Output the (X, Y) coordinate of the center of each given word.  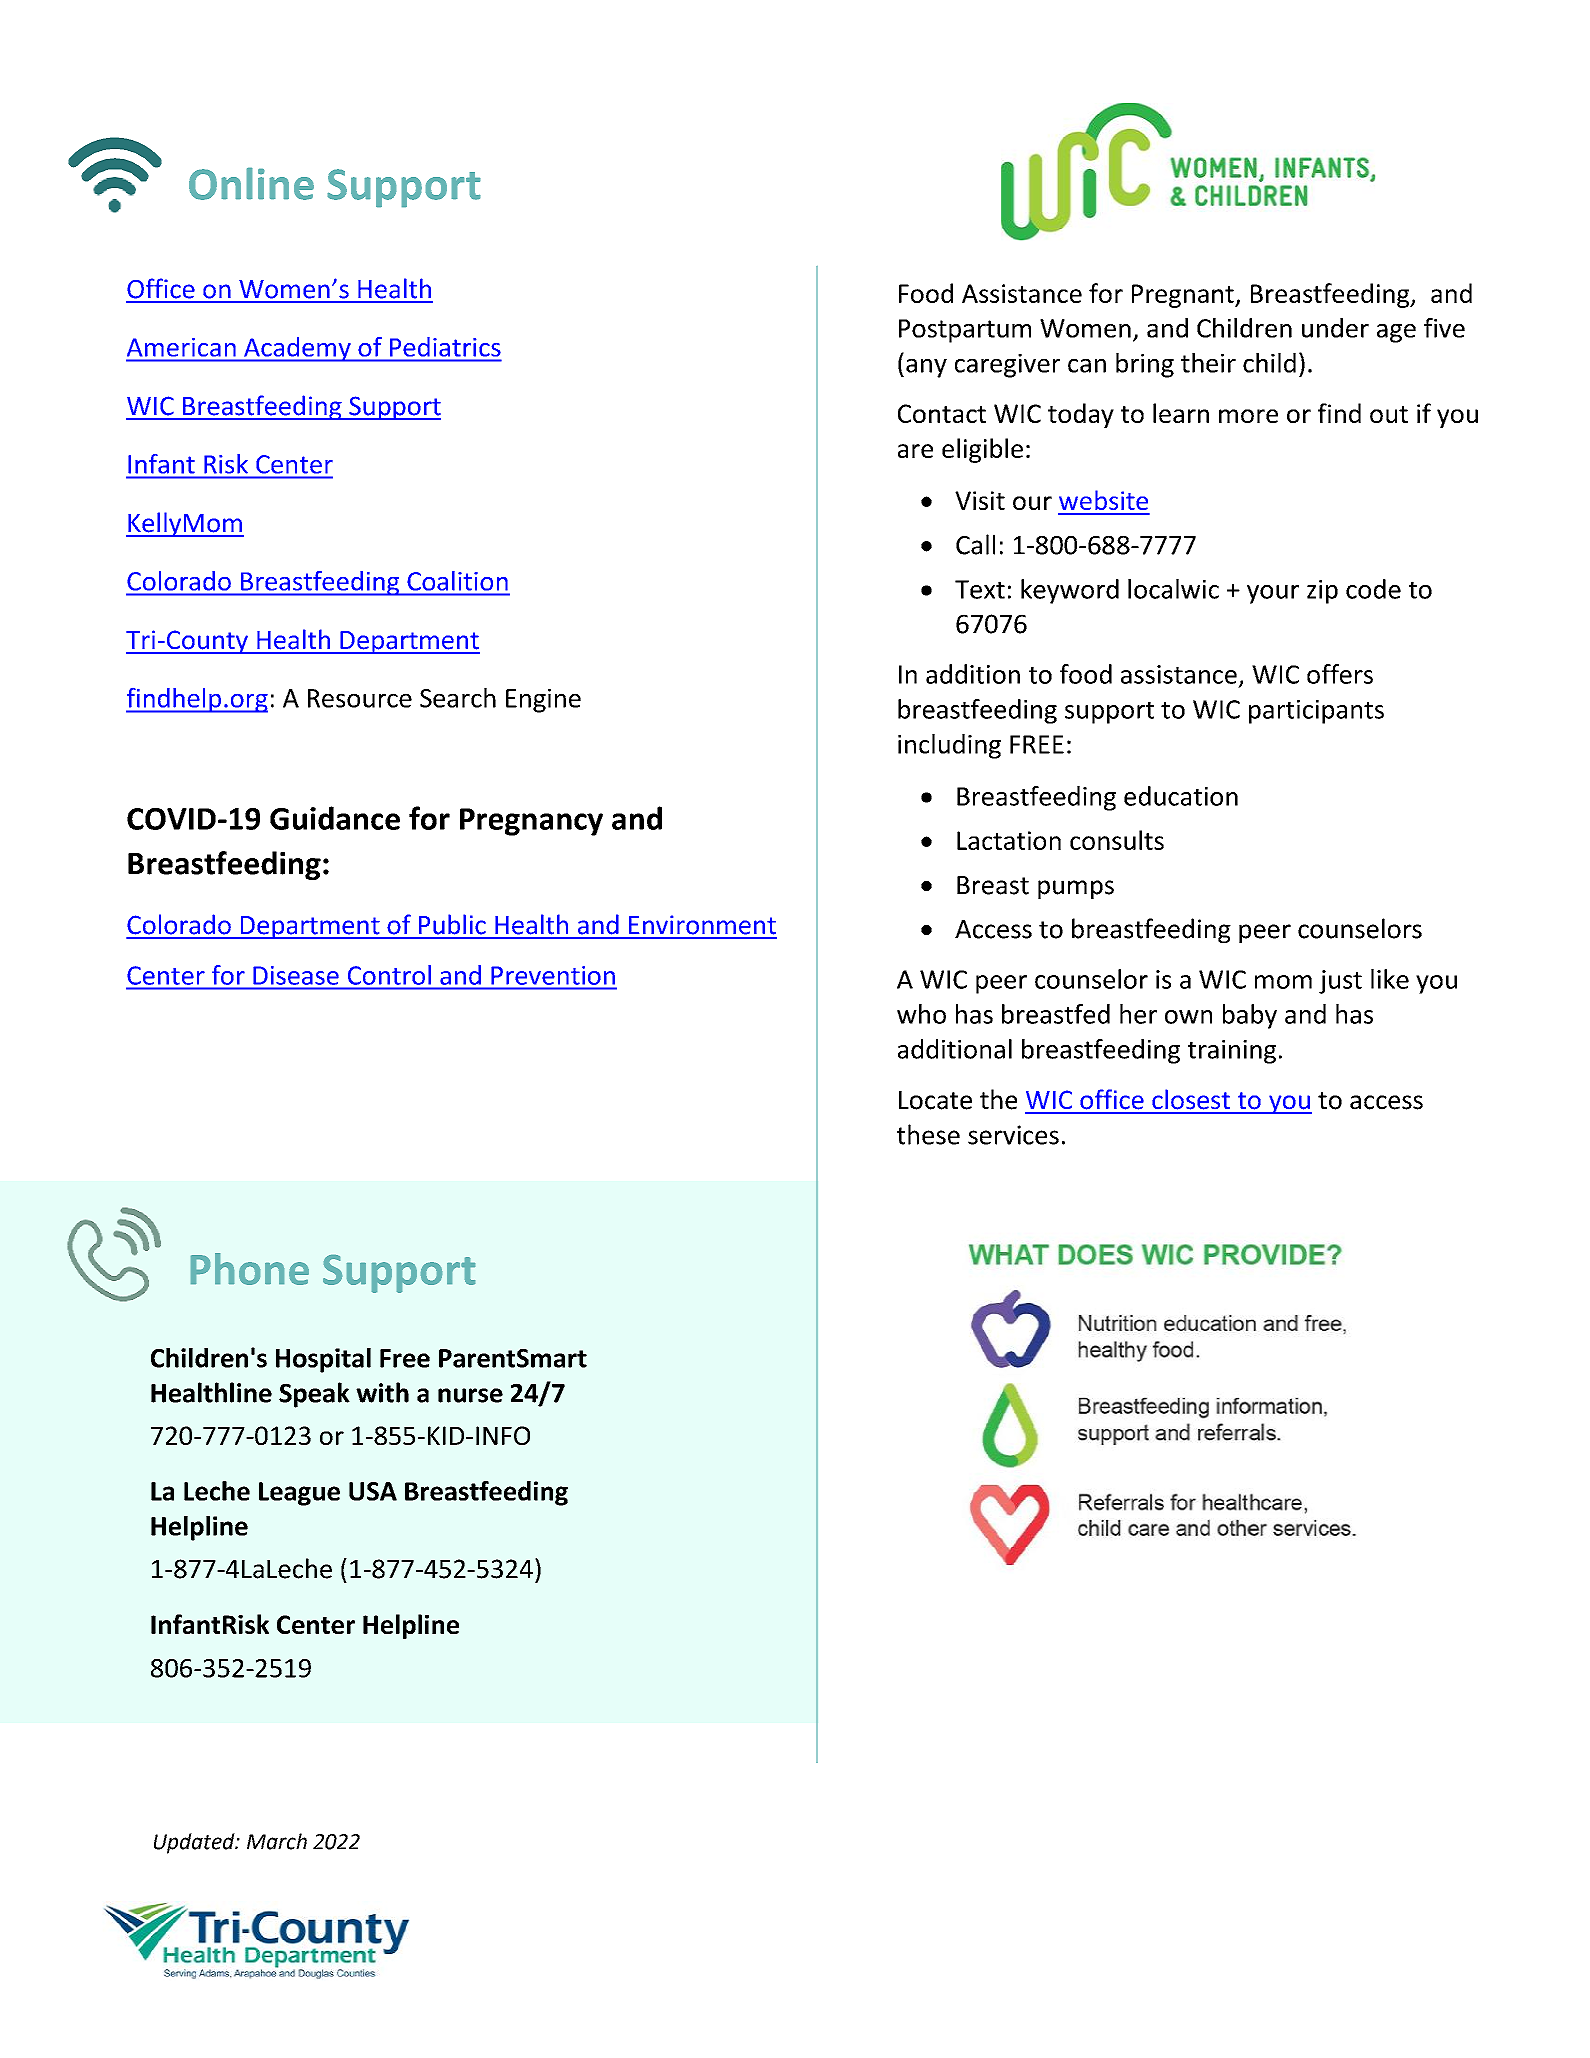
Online (251, 183)
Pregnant (1184, 296)
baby (1250, 1016)
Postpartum (965, 331)
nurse (470, 1395)
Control (389, 975)
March (277, 1841)
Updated (195, 1843)
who (921, 1014)
